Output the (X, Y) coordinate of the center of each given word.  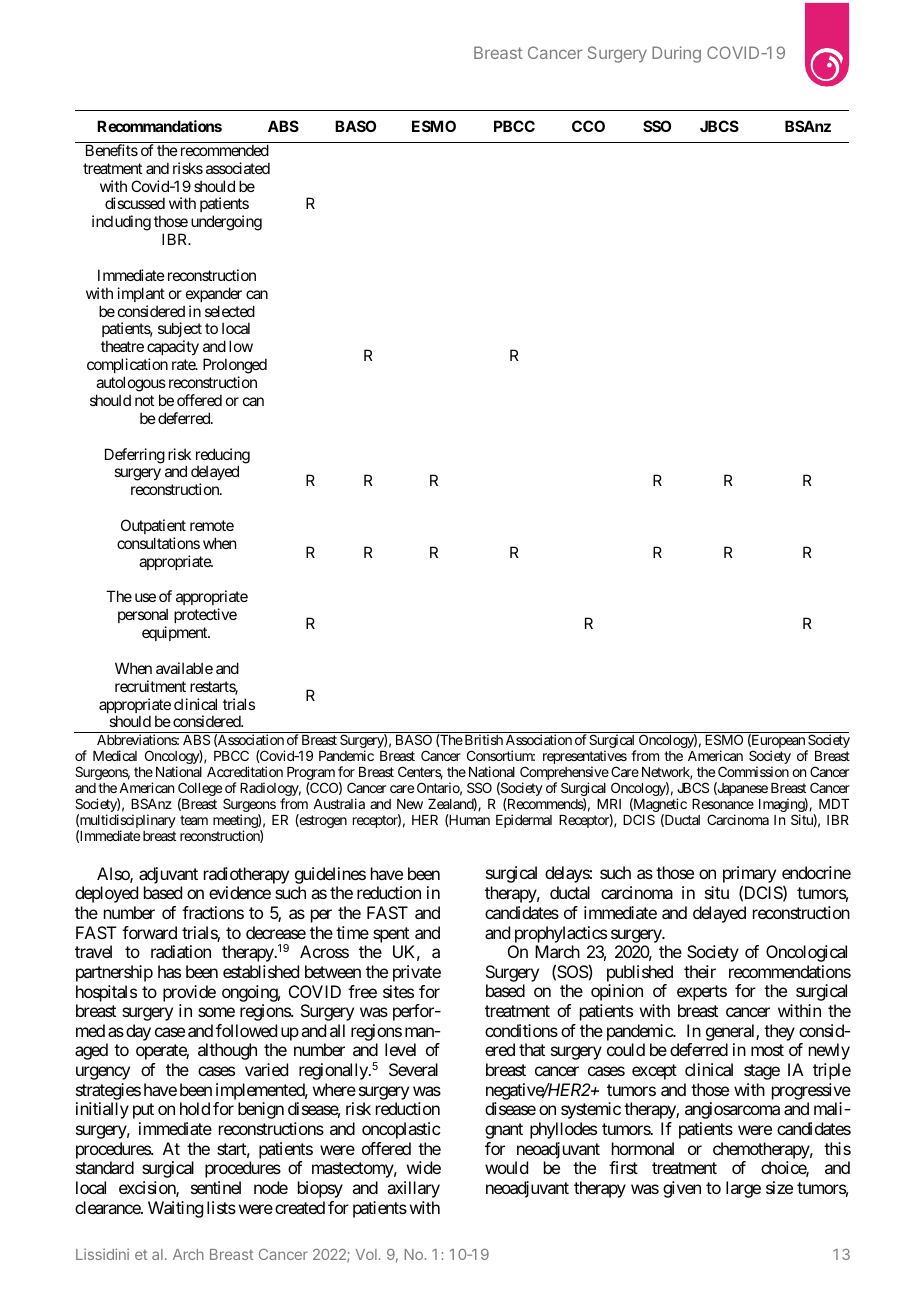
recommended (225, 150)
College (200, 790)
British (482, 739)
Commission (753, 771)
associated (238, 168)
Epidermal (524, 821)
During (676, 54)
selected (230, 311)
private (417, 973)
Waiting (175, 1209)
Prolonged (235, 367)
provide (189, 993)
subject (180, 331)
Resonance (723, 804)
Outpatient (153, 526)
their (700, 971)
